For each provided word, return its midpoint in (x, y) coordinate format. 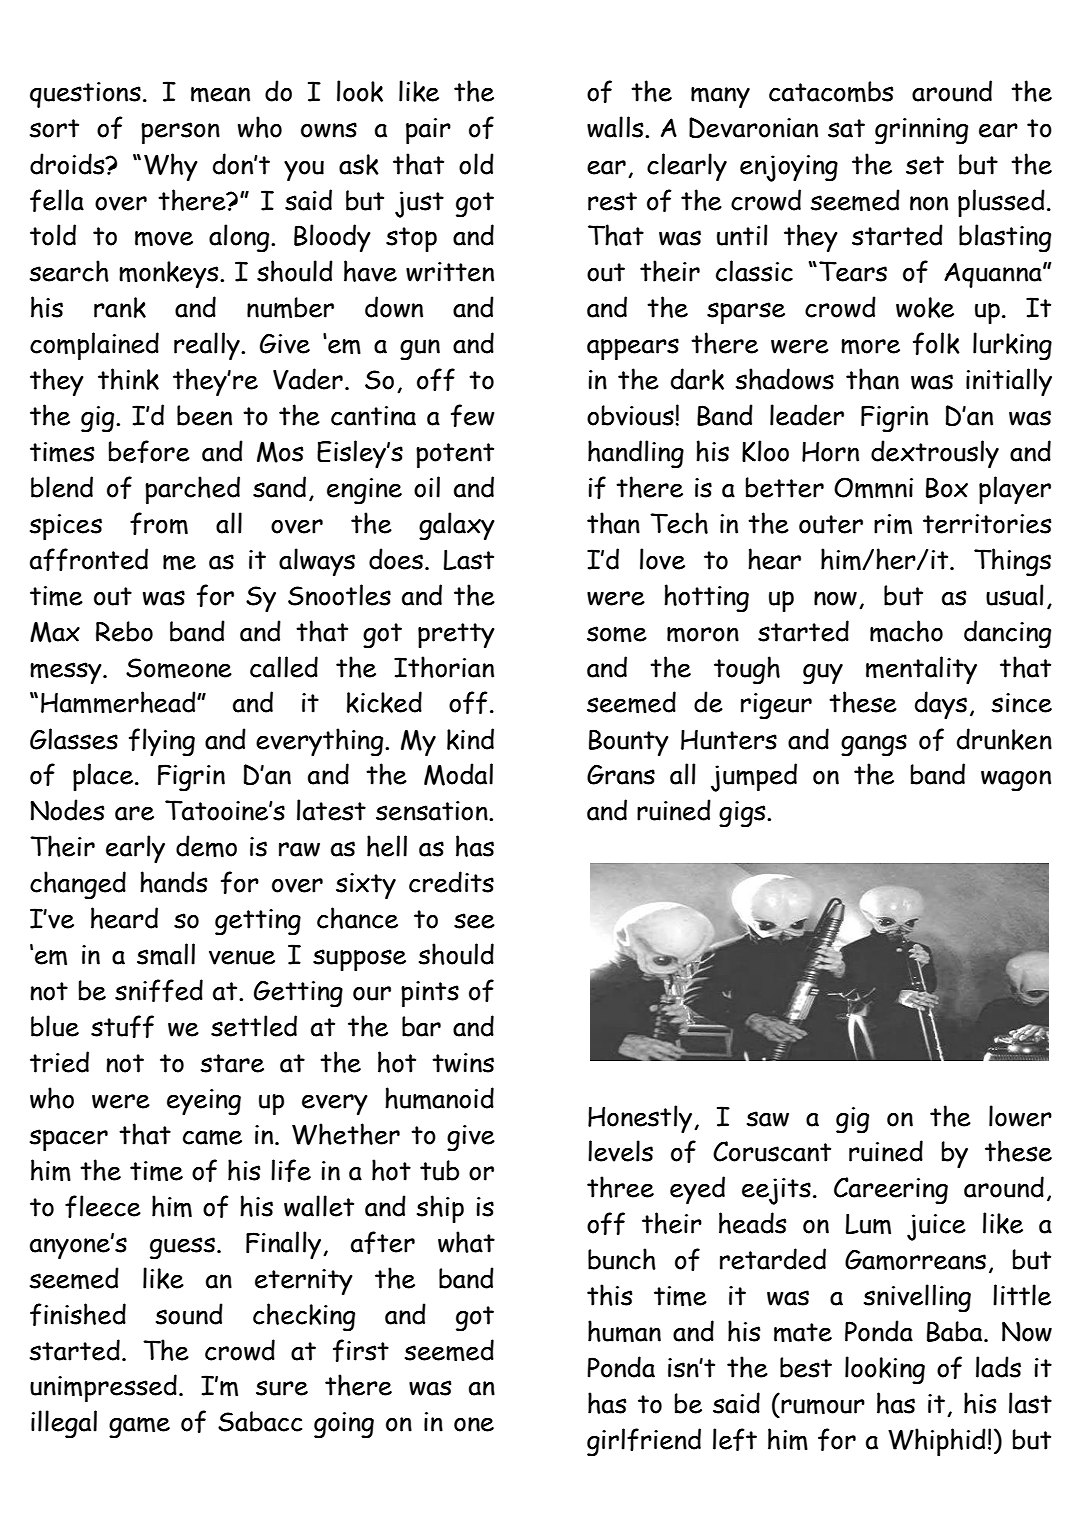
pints (430, 994)
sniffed (159, 990)
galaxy (457, 526)
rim (893, 524)
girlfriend (644, 1442)
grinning (921, 131)
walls (616, 127)
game (139, 1428)
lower (1020, 1116)
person (180, 133)
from (159, 523)
